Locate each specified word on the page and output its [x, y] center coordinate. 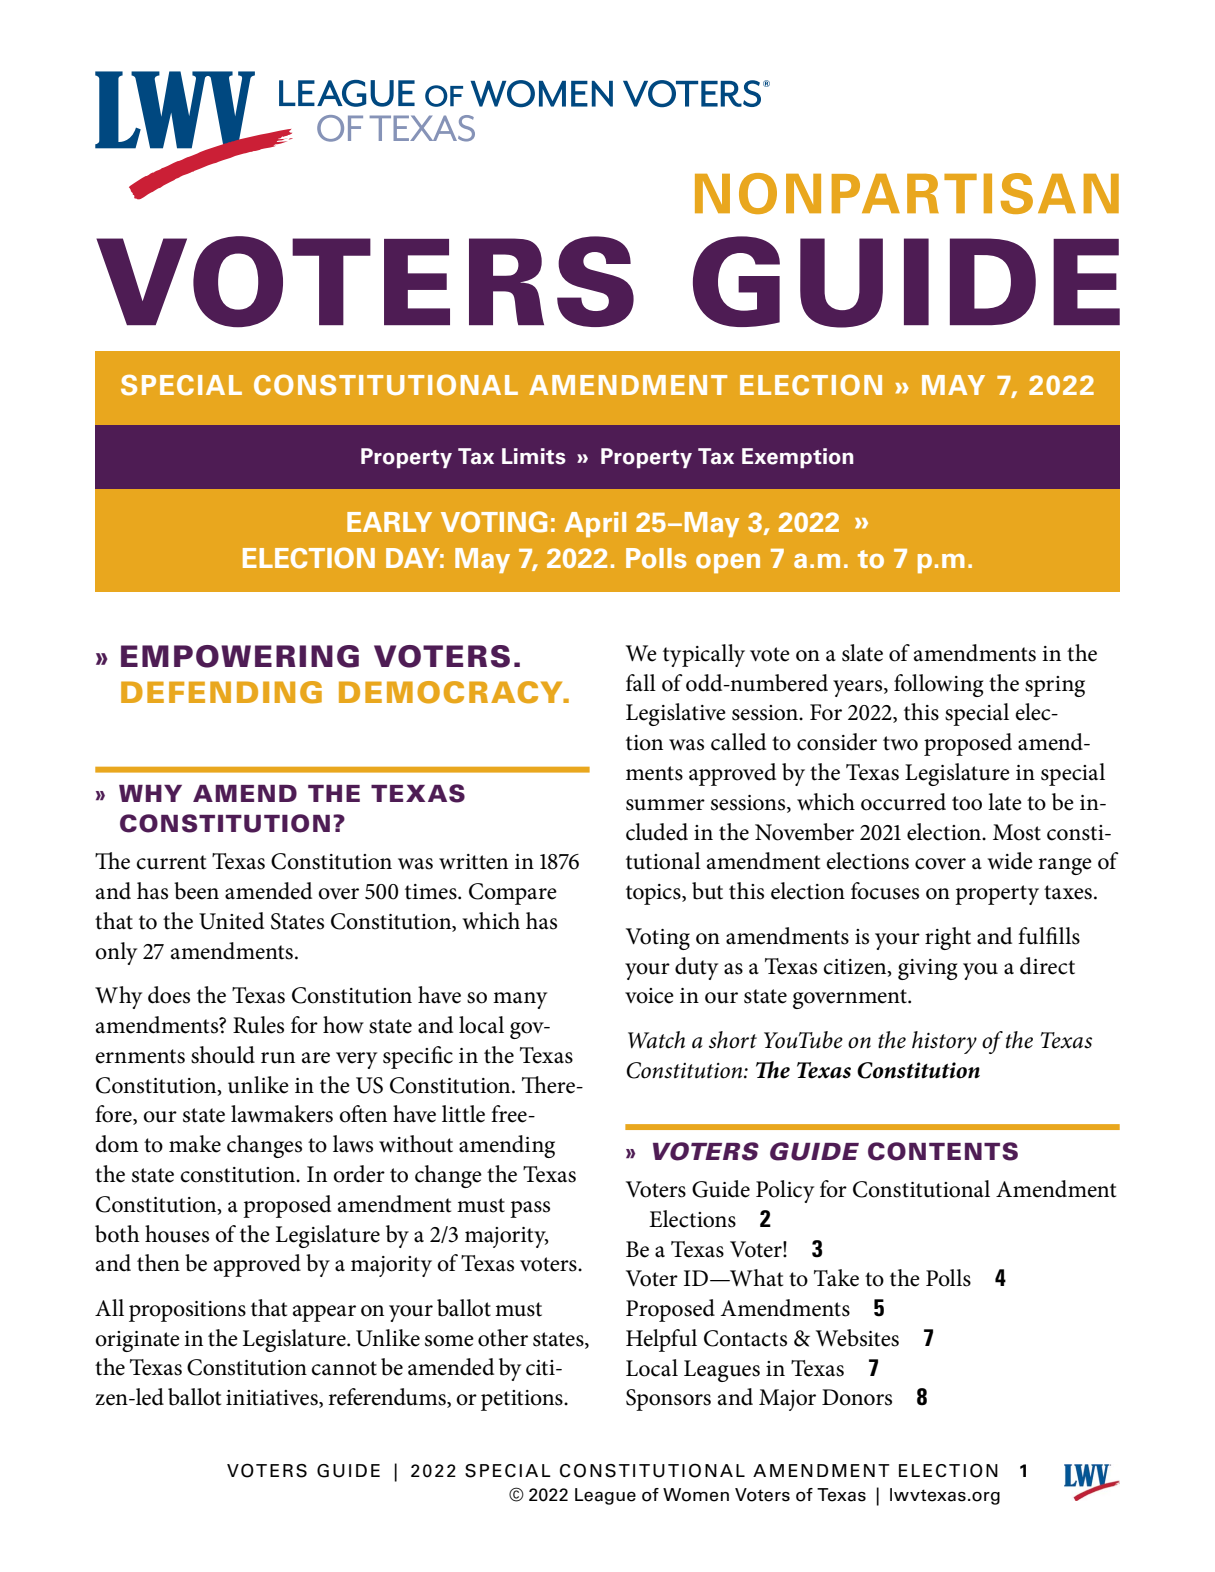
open [728, 563]
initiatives [273, 1399]
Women [696, 1495]
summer [665, 805]
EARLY [389, 522]
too [967, 803]
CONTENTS [943, 1151]
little [463, 1114]
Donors [857, 1397]
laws [353, 1144]
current [171, 862]
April [595, 524]
